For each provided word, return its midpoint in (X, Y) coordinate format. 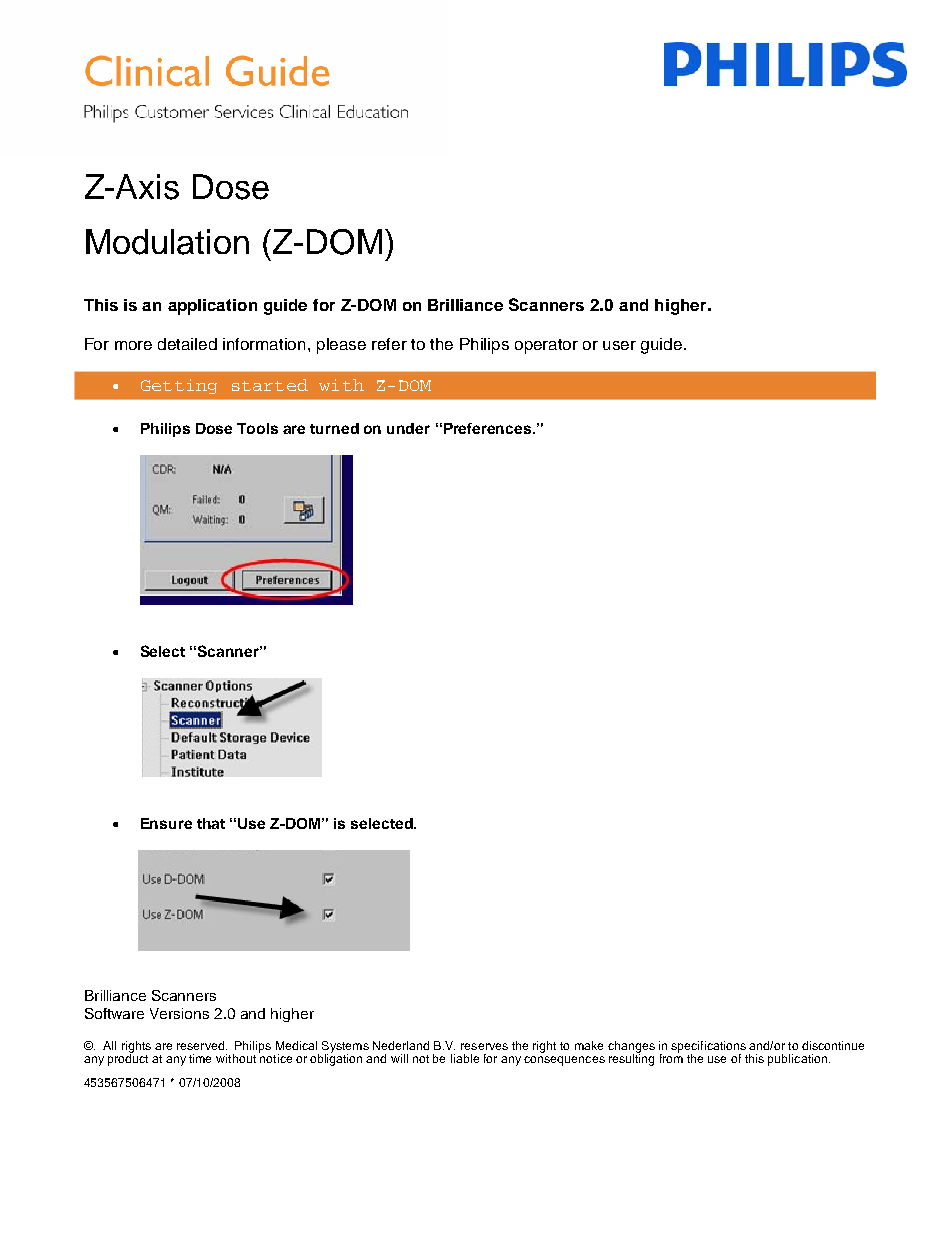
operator (546, 346)
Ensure (166, 823)
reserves (484, 1046)
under (408, 428)
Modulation (167, 242)
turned (334, 428)
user (619, 345)
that (211, 823)
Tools (257, 428)
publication (797, 1060)
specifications (708, 1048)
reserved (200, 1045)
